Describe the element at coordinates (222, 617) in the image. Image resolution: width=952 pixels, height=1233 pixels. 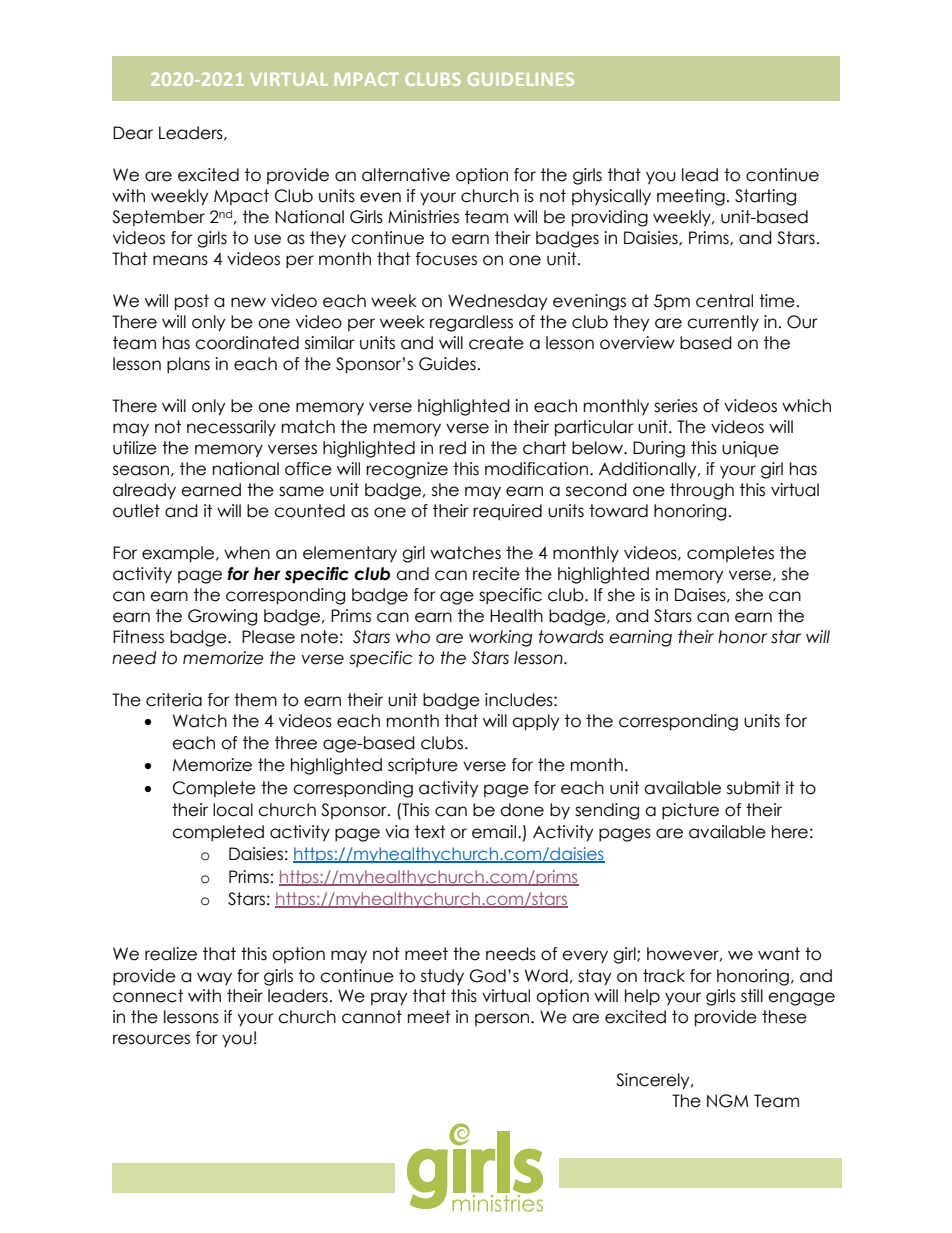
I see `Growing` at that location.
